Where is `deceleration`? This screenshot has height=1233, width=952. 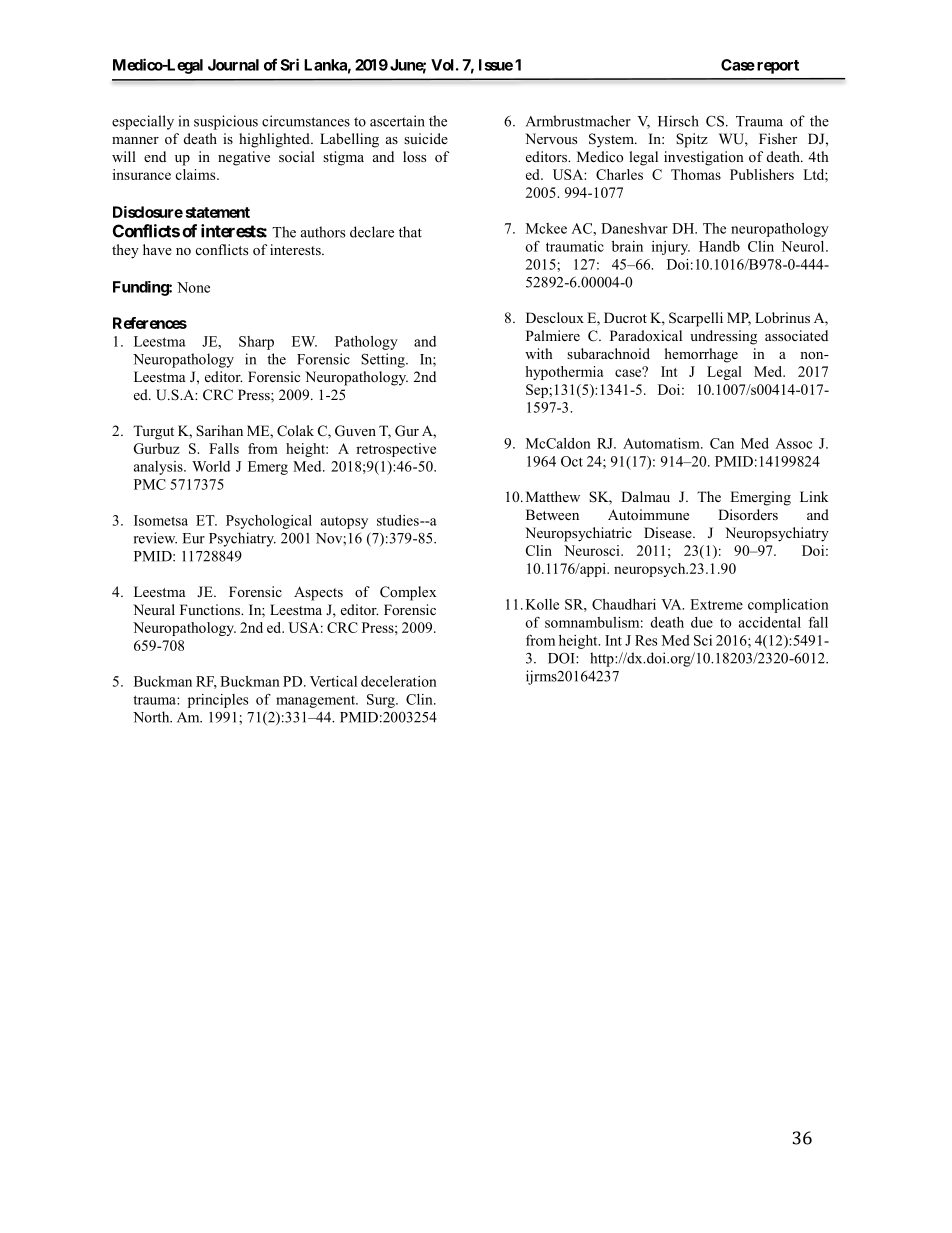 deceleration is located at coordinates (399, 681).
